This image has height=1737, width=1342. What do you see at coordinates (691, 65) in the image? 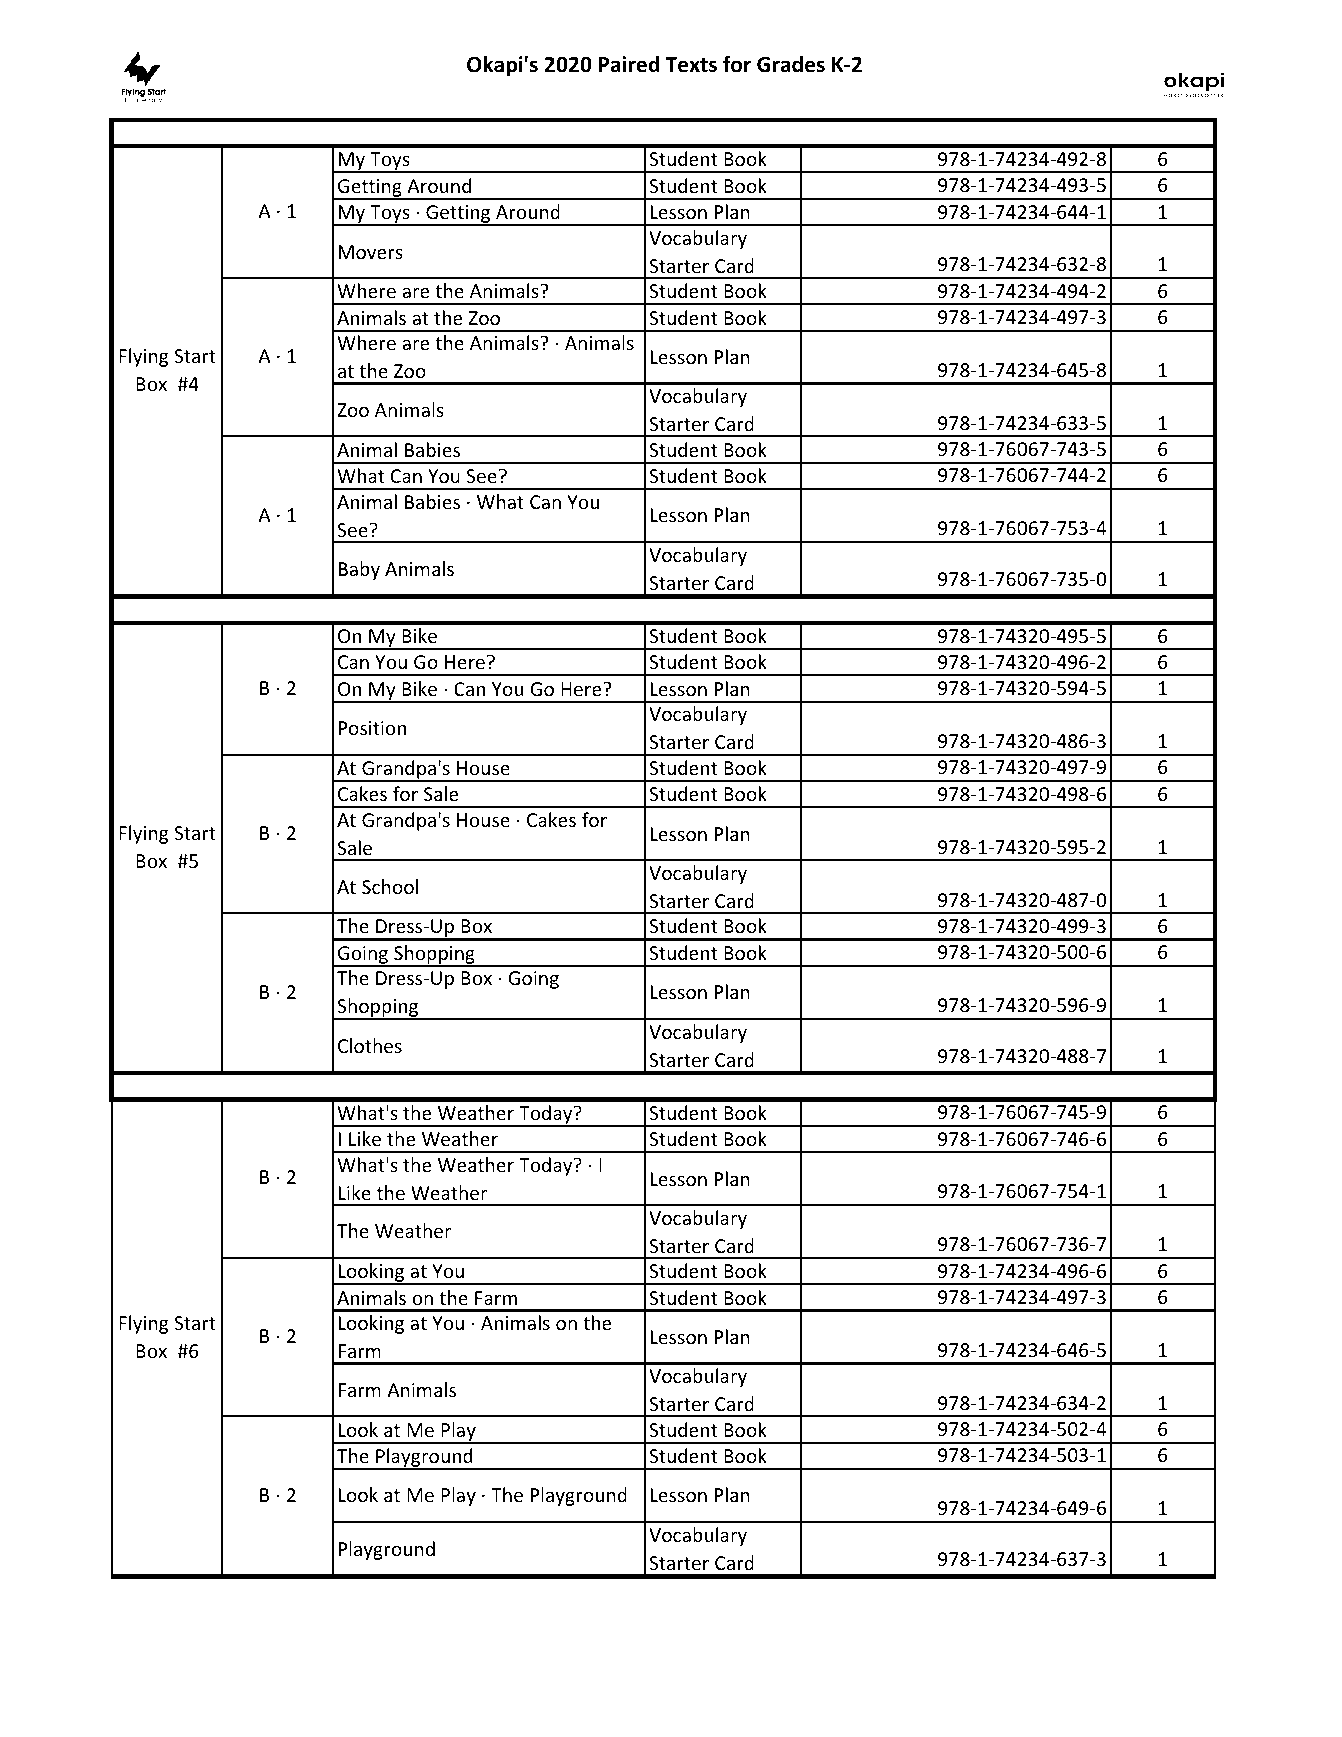
I see `Texts` at bounding box center [691, 65].
